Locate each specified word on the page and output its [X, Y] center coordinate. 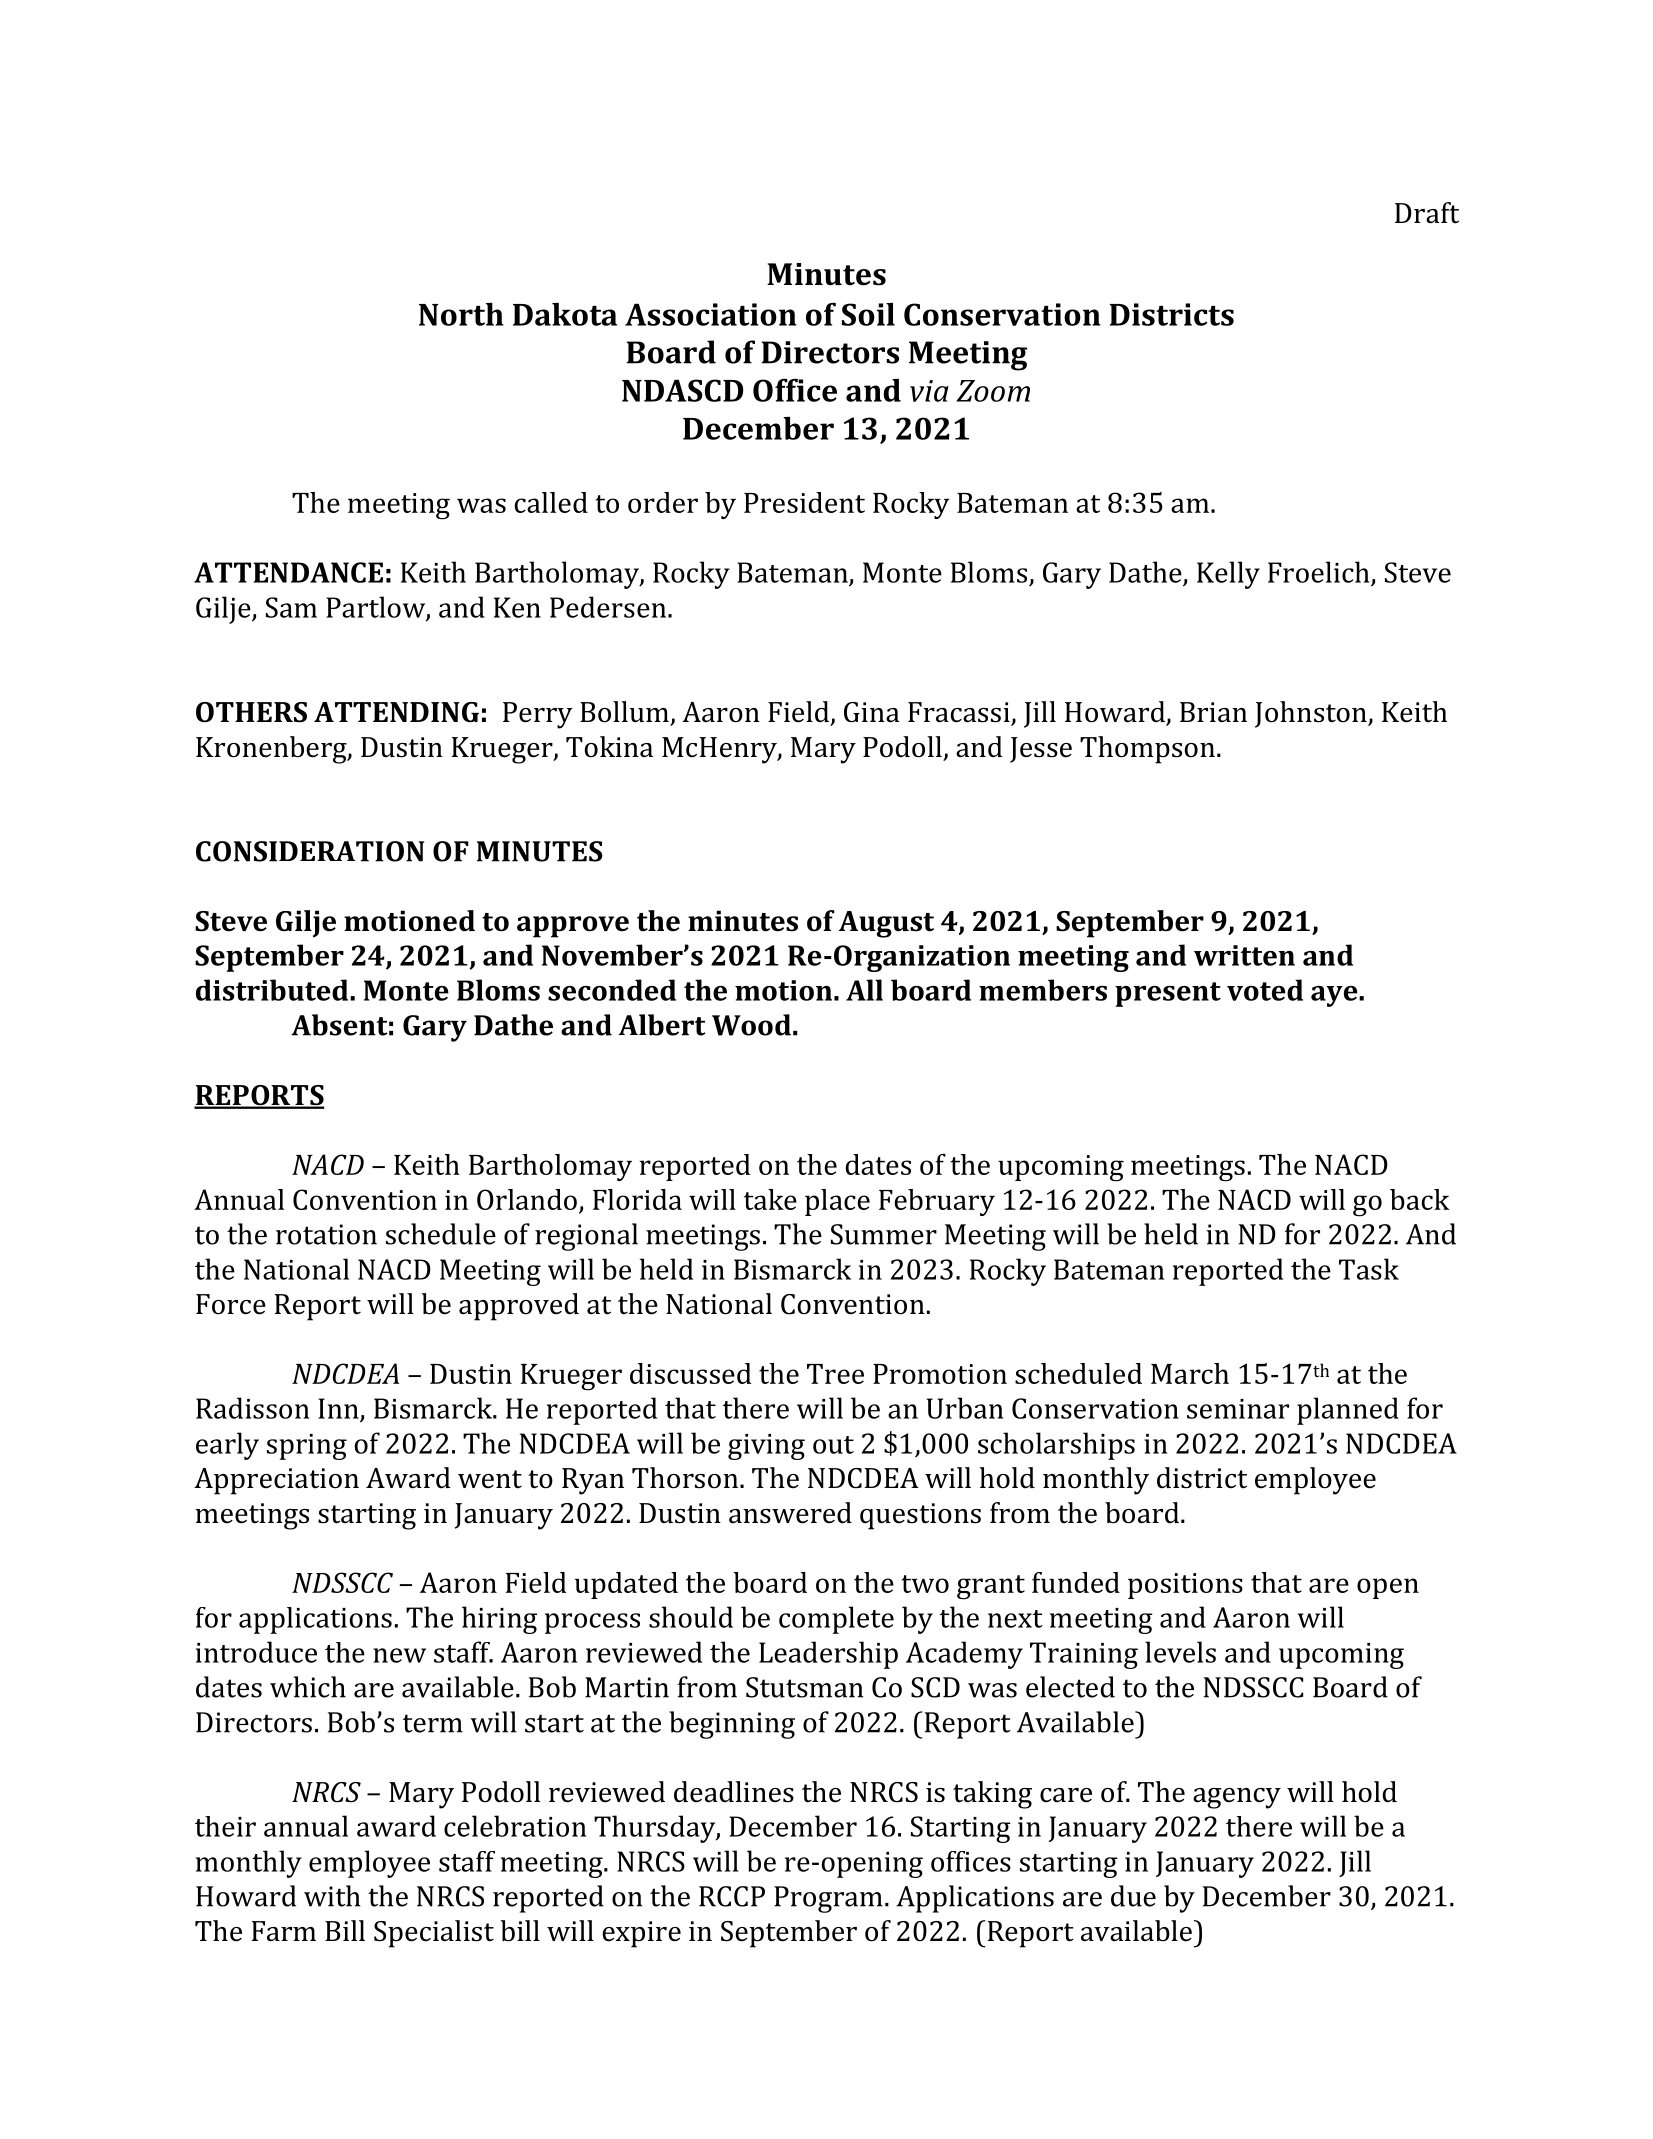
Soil [868, 314]
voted [1265, 990]
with [332, 1896]
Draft [1427, 213]
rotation [326, 1234]
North [461, 314]
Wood [751, 1025]
